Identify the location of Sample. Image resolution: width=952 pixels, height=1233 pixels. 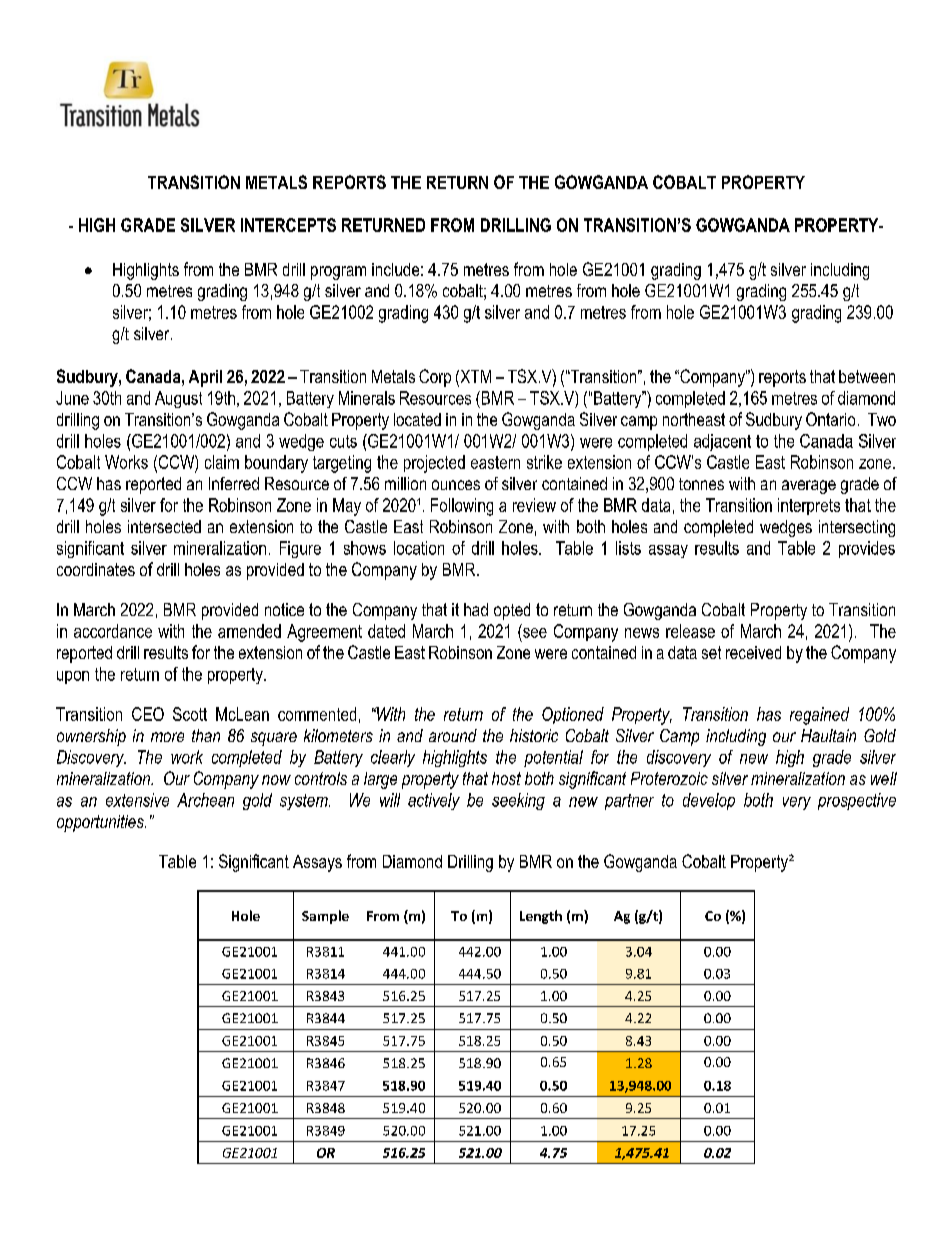
(325, 917).
